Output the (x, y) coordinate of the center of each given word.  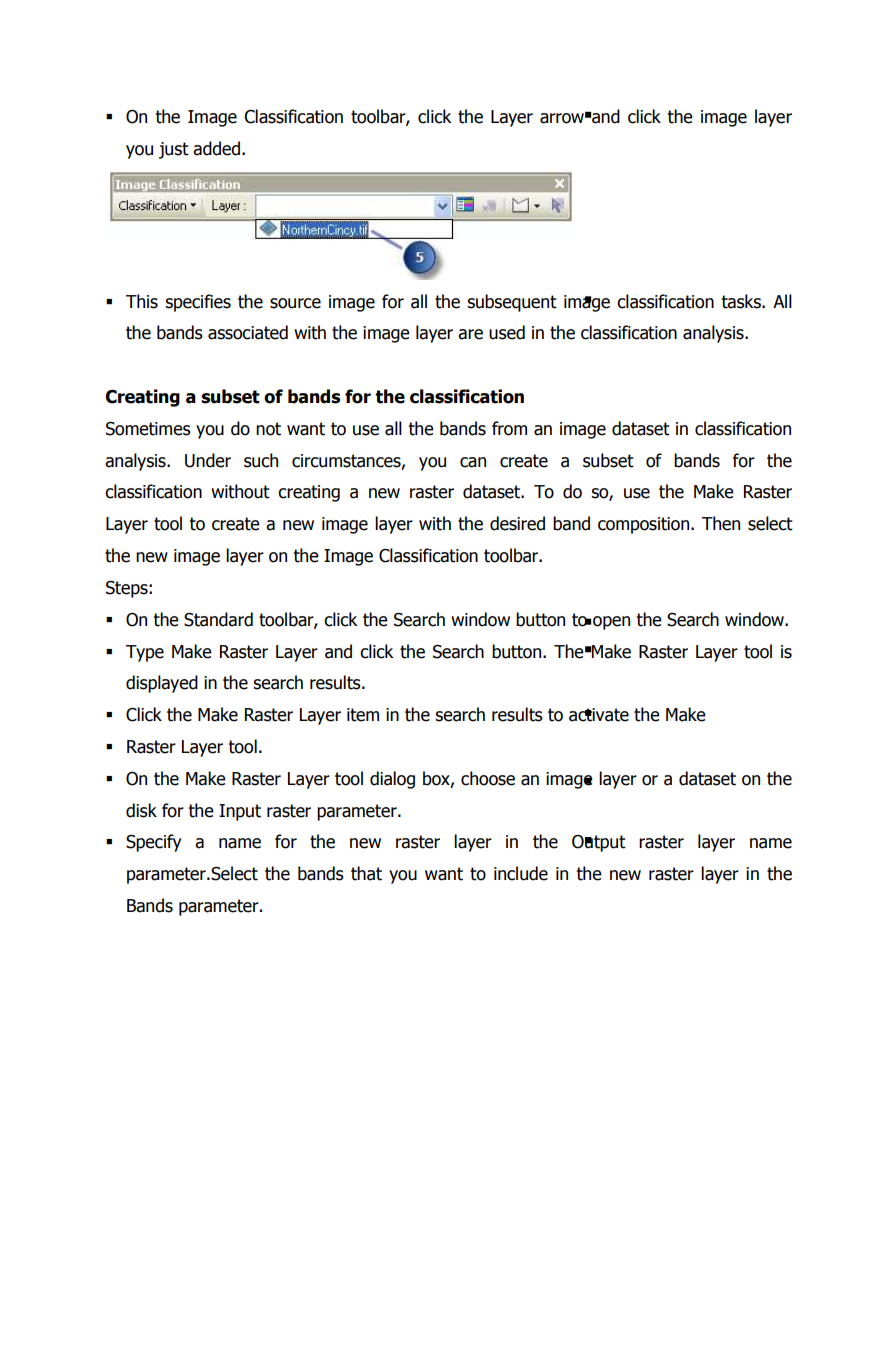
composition (645, 525)
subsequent (512, 303)
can (473, 462)
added (216, 148)
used (507, 332)
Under (208, 460)
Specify (154, 843)
